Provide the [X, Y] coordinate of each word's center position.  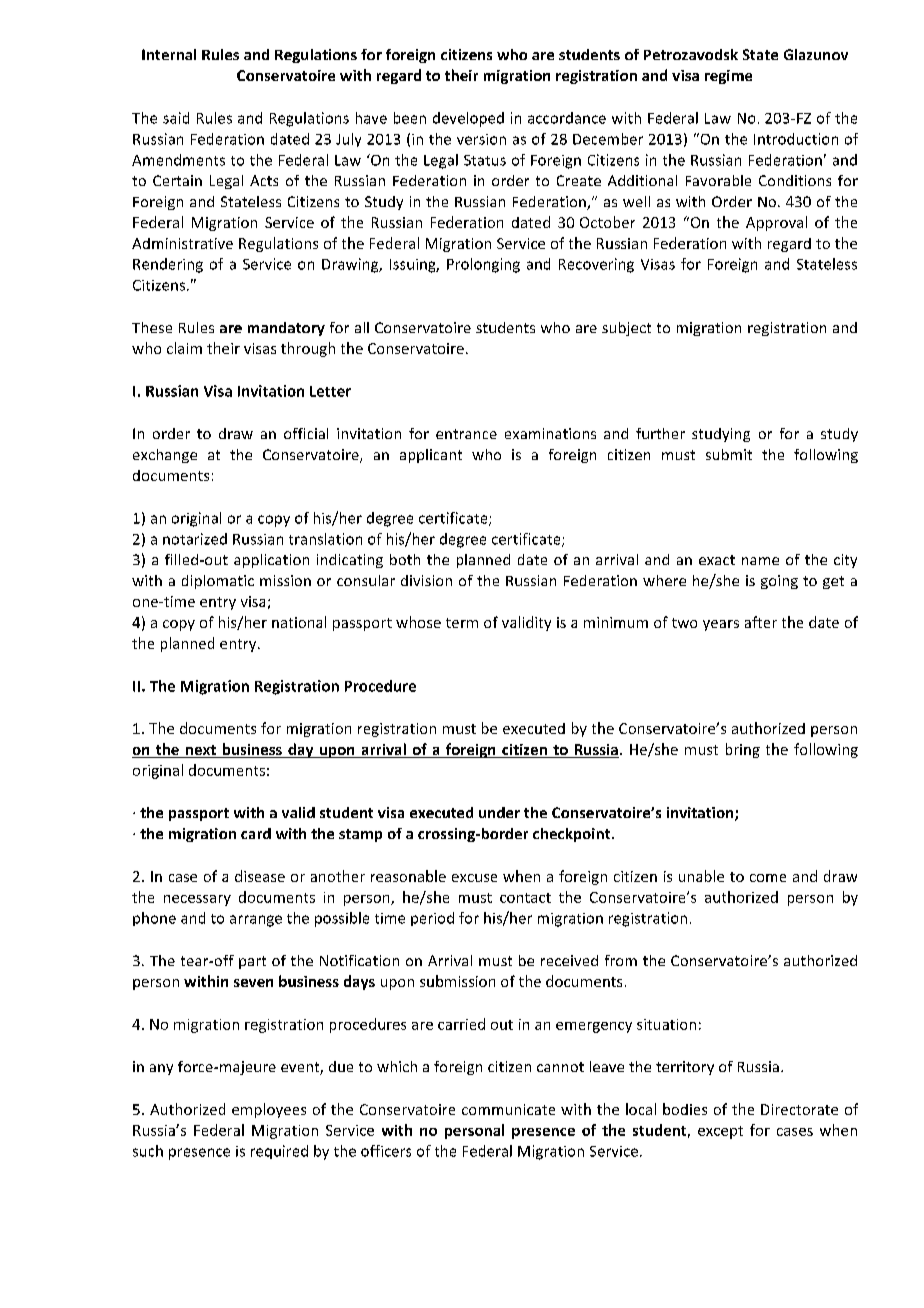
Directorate [799, 1109]
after [761, 622]
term [462, 623]
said [176, 118]
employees [269, 1110]
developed [468, 119]
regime [728, 77]
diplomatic [218, 582]
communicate [508, 1109]
